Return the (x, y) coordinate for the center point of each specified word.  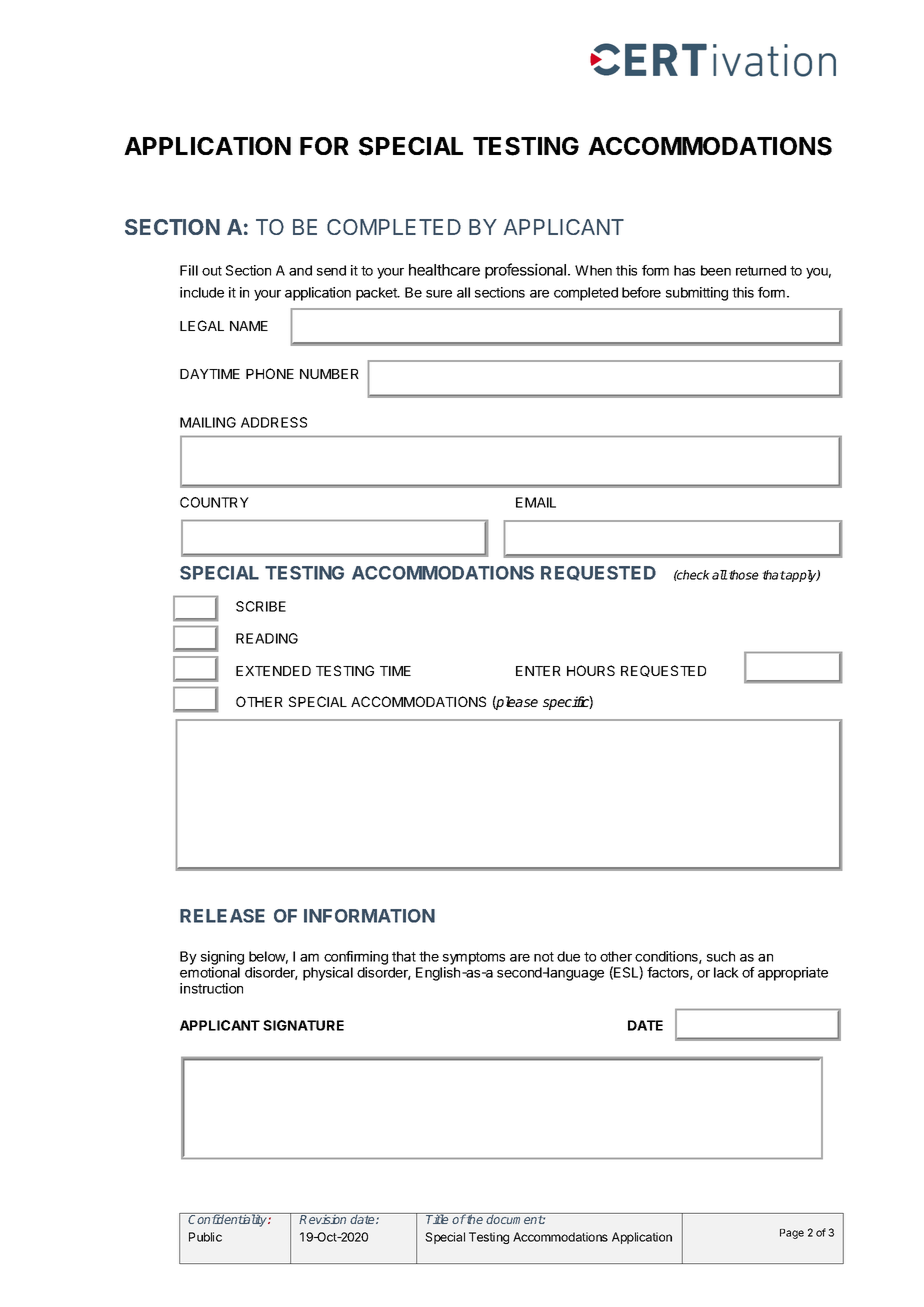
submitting (697, 294)
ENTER (538, 671)
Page (792, 1234)
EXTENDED (273, 671)
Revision (323, 1218)
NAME (249, 326)
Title (438, 1218)
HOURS (591, 670)
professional (527, 271)
